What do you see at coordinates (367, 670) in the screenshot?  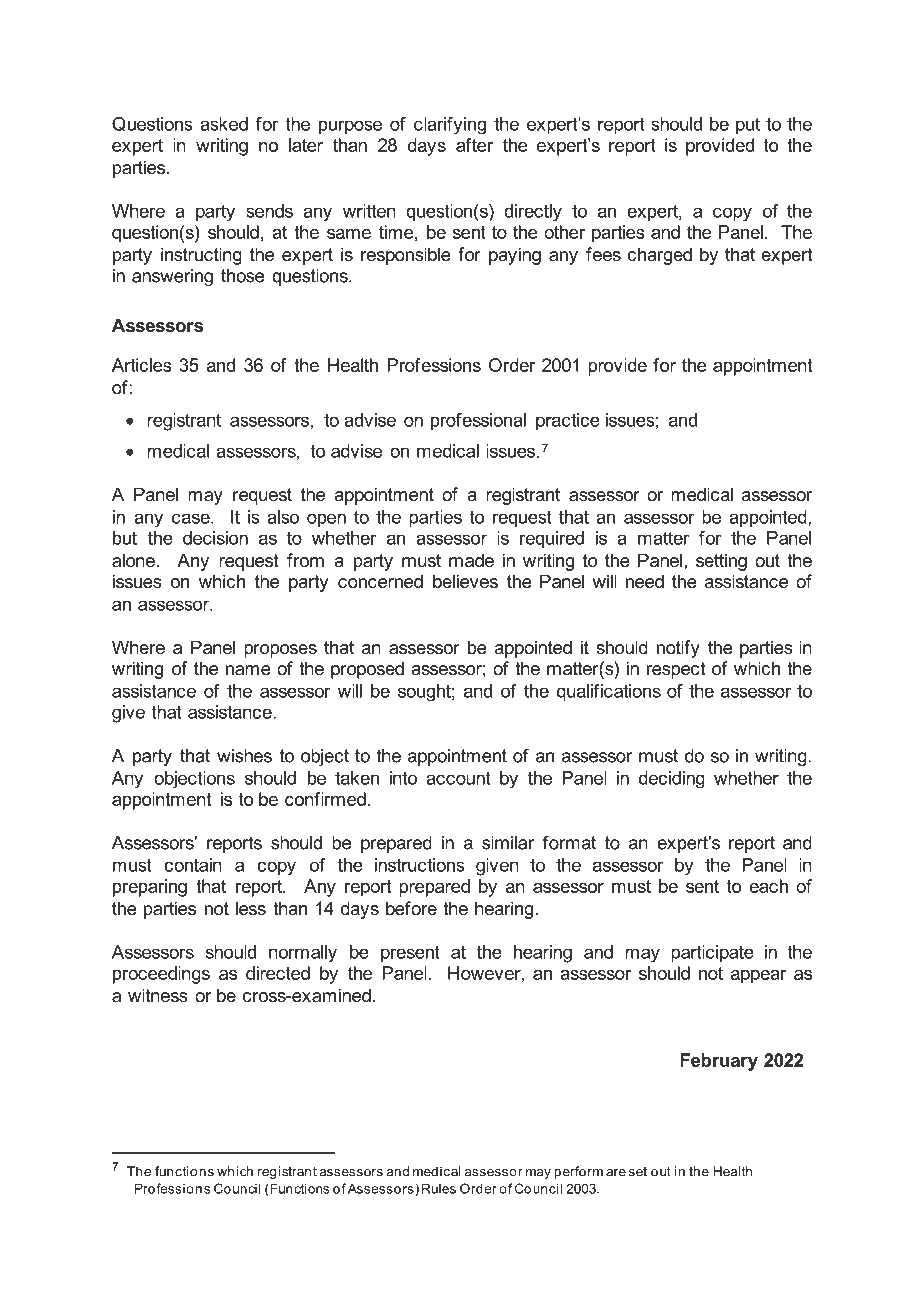 I see `proposed` at bounding box center [367, 670].
